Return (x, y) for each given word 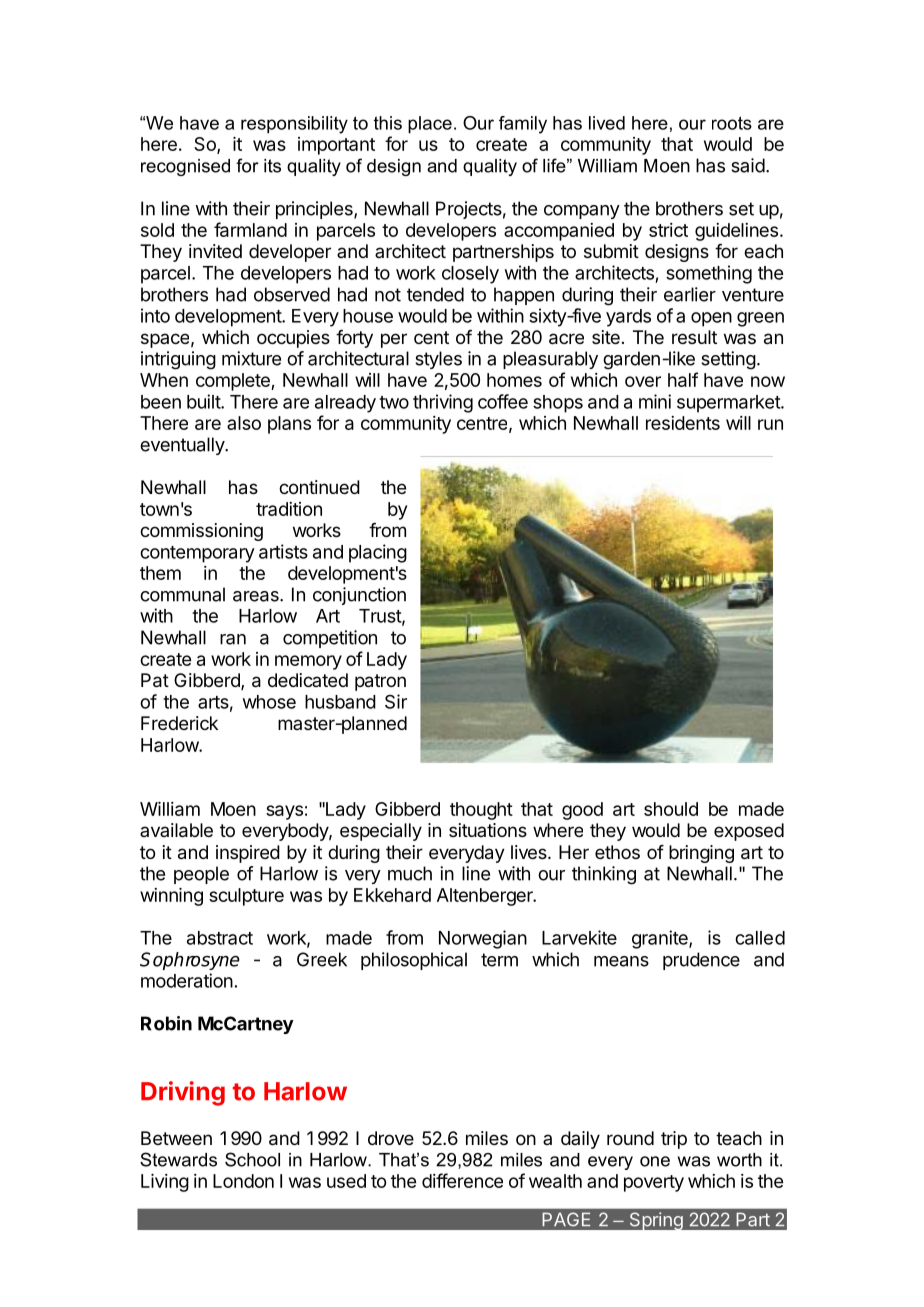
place (430, 125)
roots (732, 123)
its (272, 166)
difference (462, 1180)
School (252, 1159)
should (671, 809)
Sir (396, 701)
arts (213, 702)
